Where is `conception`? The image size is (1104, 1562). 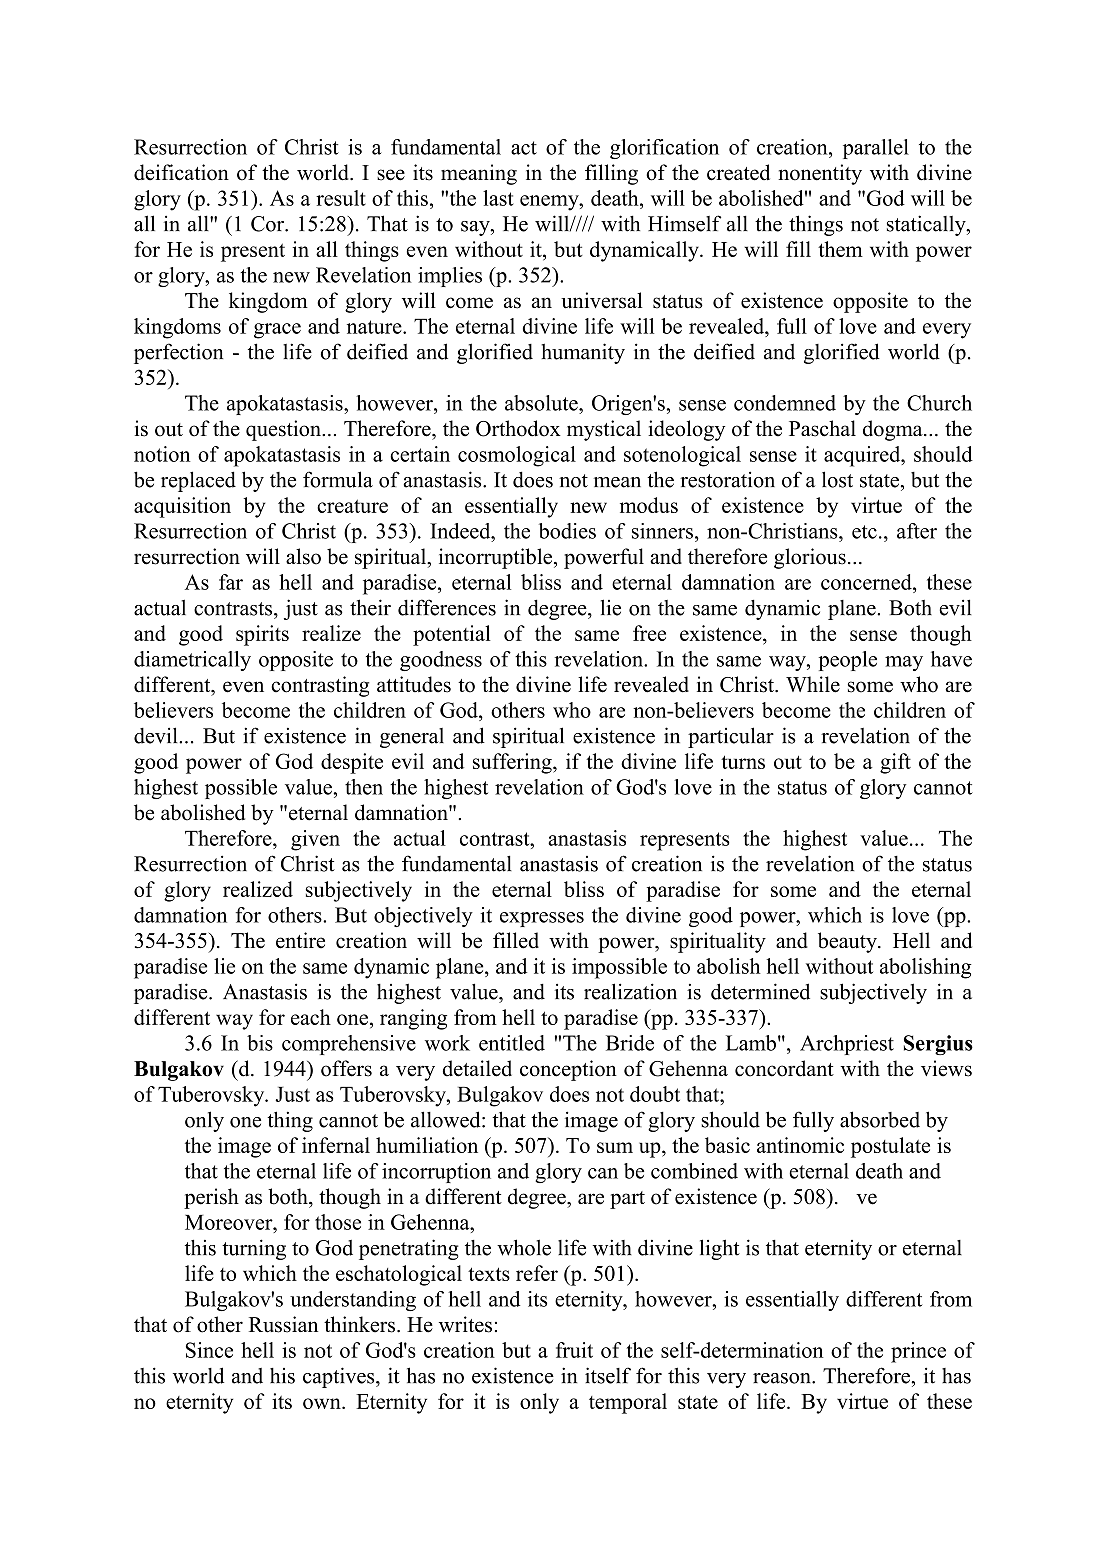 conception is located at coordinates (568, 1070).
